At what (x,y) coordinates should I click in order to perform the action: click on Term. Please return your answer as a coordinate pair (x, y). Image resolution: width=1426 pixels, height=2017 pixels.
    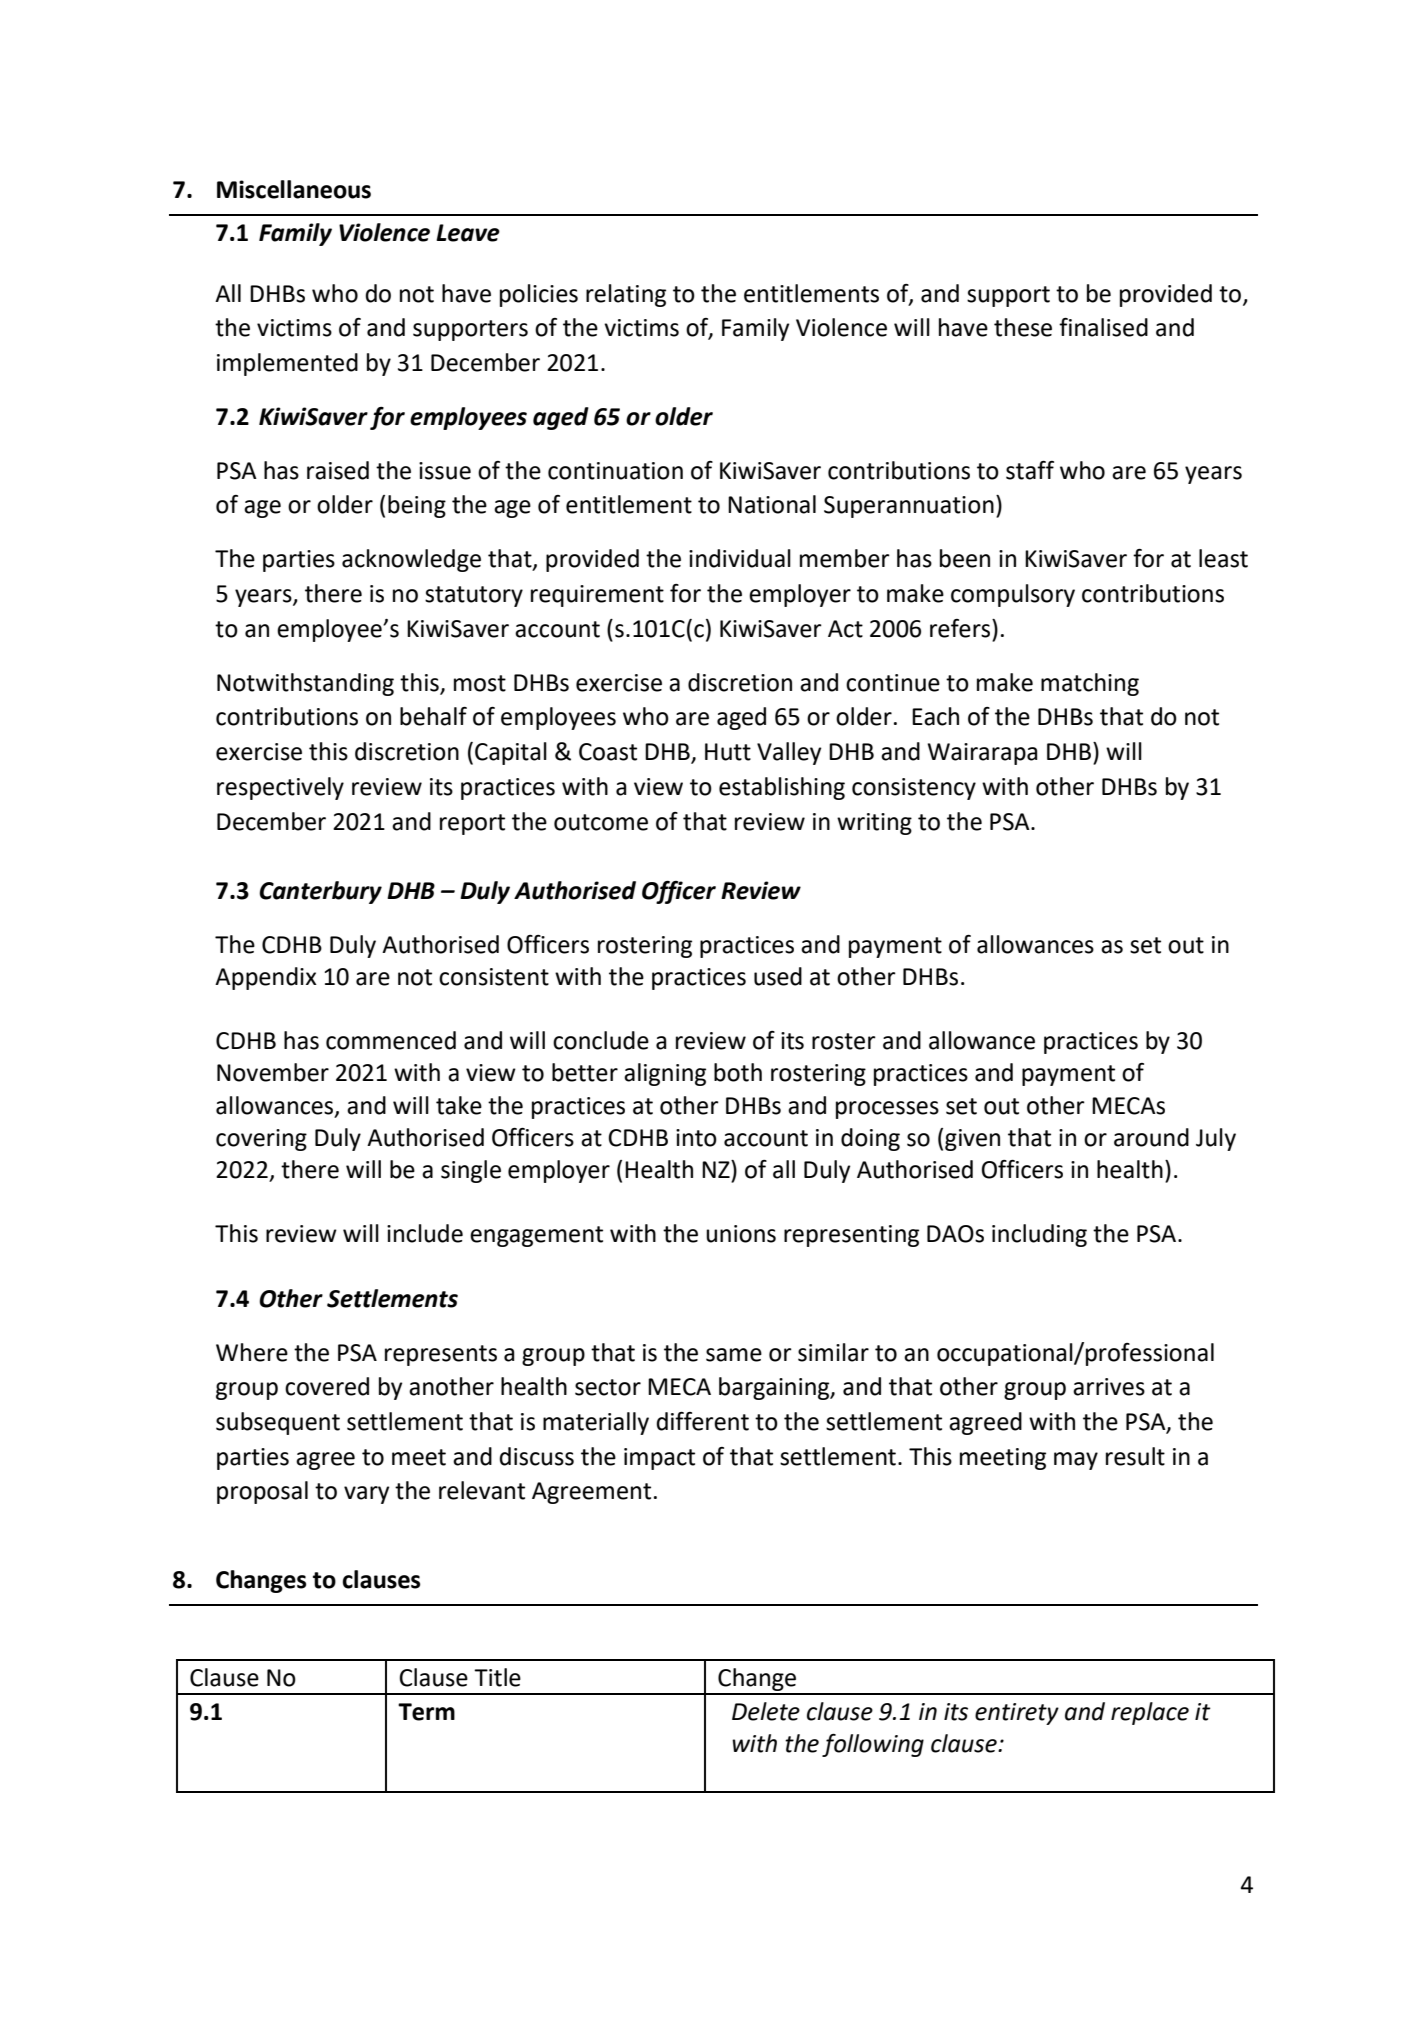
    Looking at the image, I should click on (426, 1712).
